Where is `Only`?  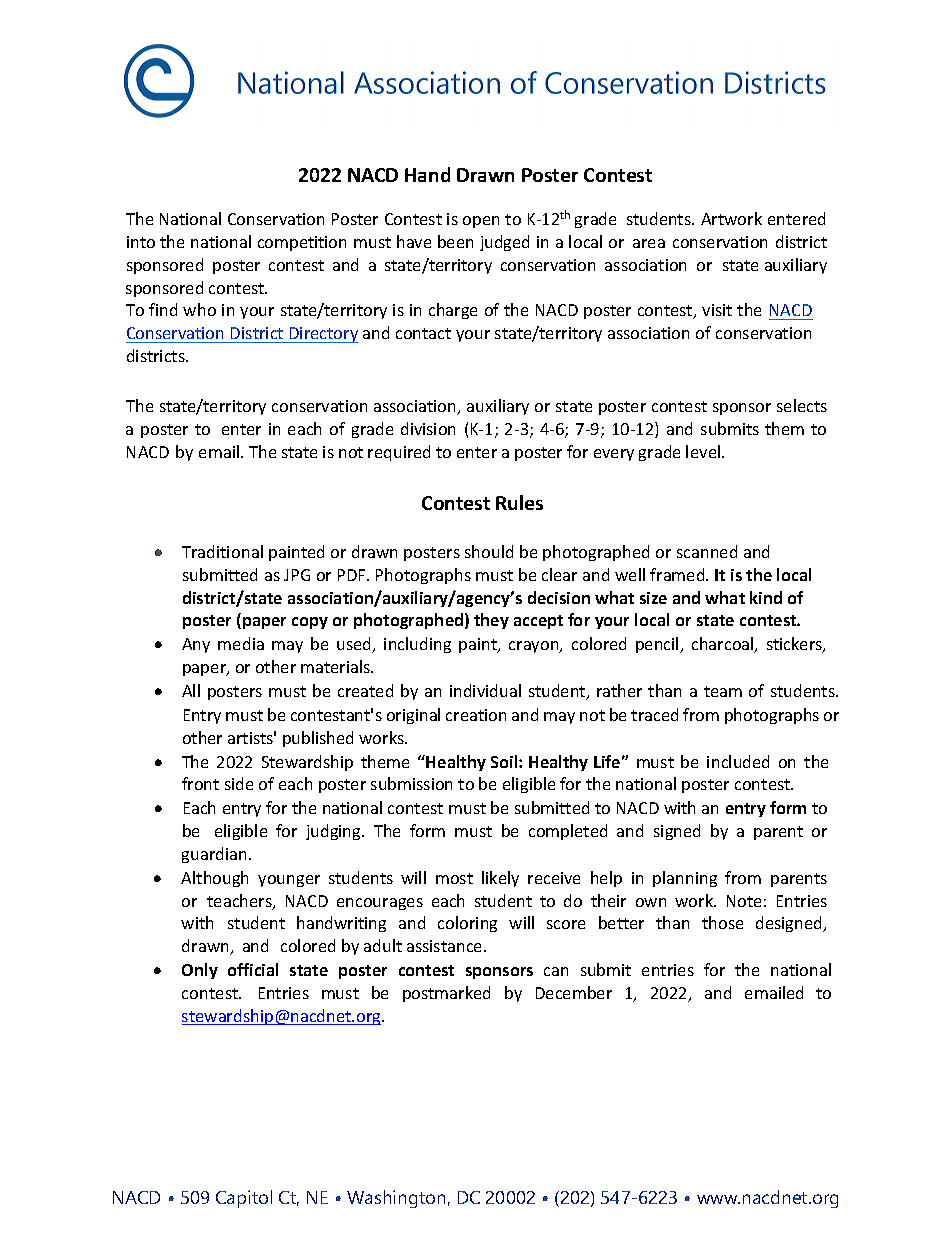 Only is located at coordinates (200, 971).
